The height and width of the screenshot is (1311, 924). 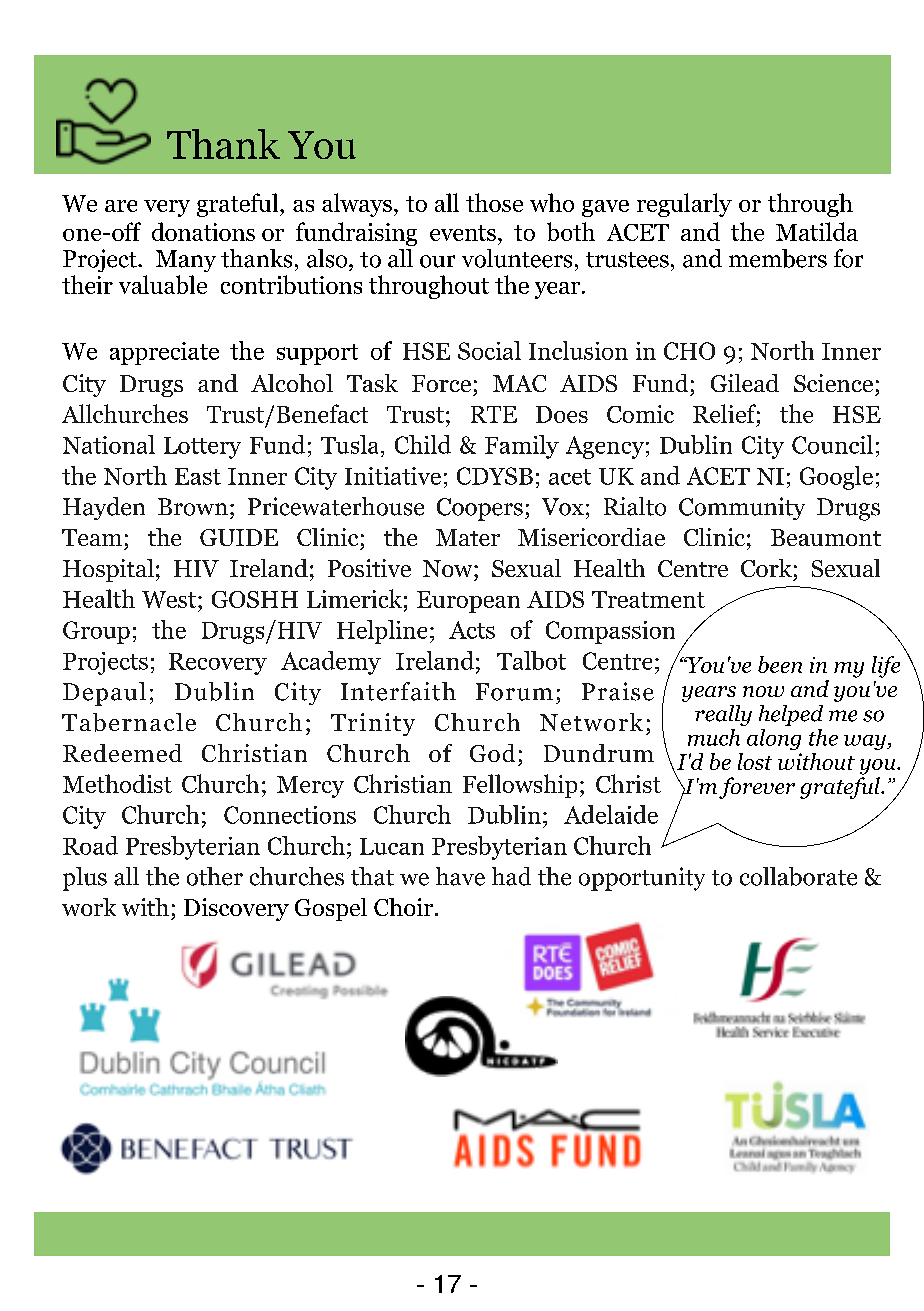 What do you see at coordinates (463, 233) in the screenshot?
I see `events` at bounding box center [463, 233].
